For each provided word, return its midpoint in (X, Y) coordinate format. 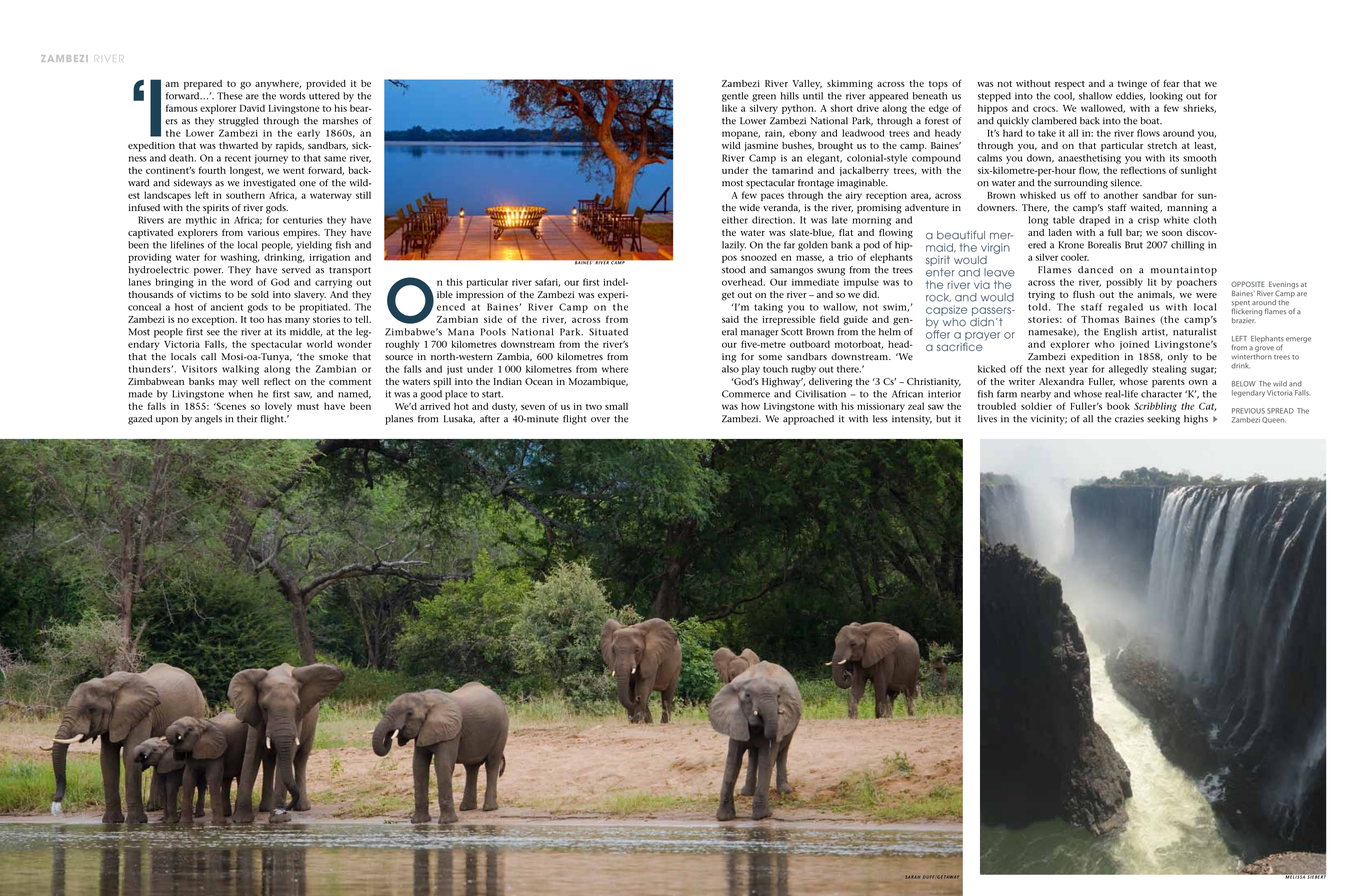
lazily (734, 246)
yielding (314, 246)
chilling (1187, 246)
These (230, 96)
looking (1166, 97)
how (750, 406)
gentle (735, 97)
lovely (278, 407)
